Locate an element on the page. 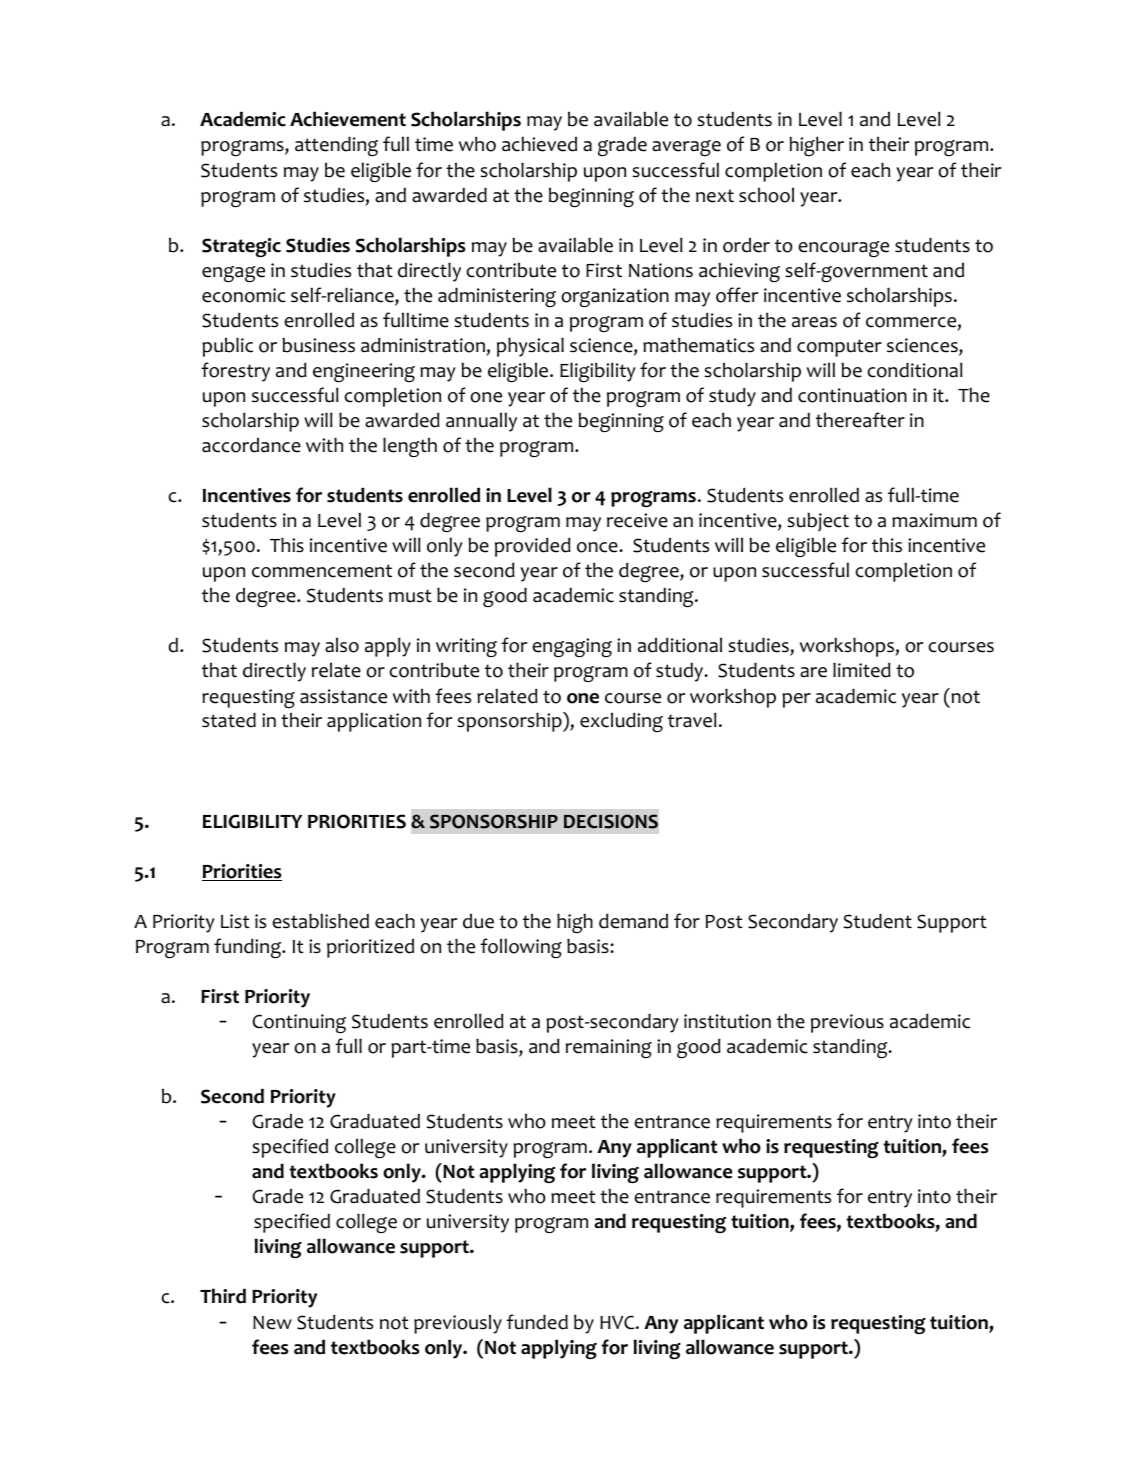 The height and width of the page is (1477, 1142). achieved is located at coordinates (539, 144).
